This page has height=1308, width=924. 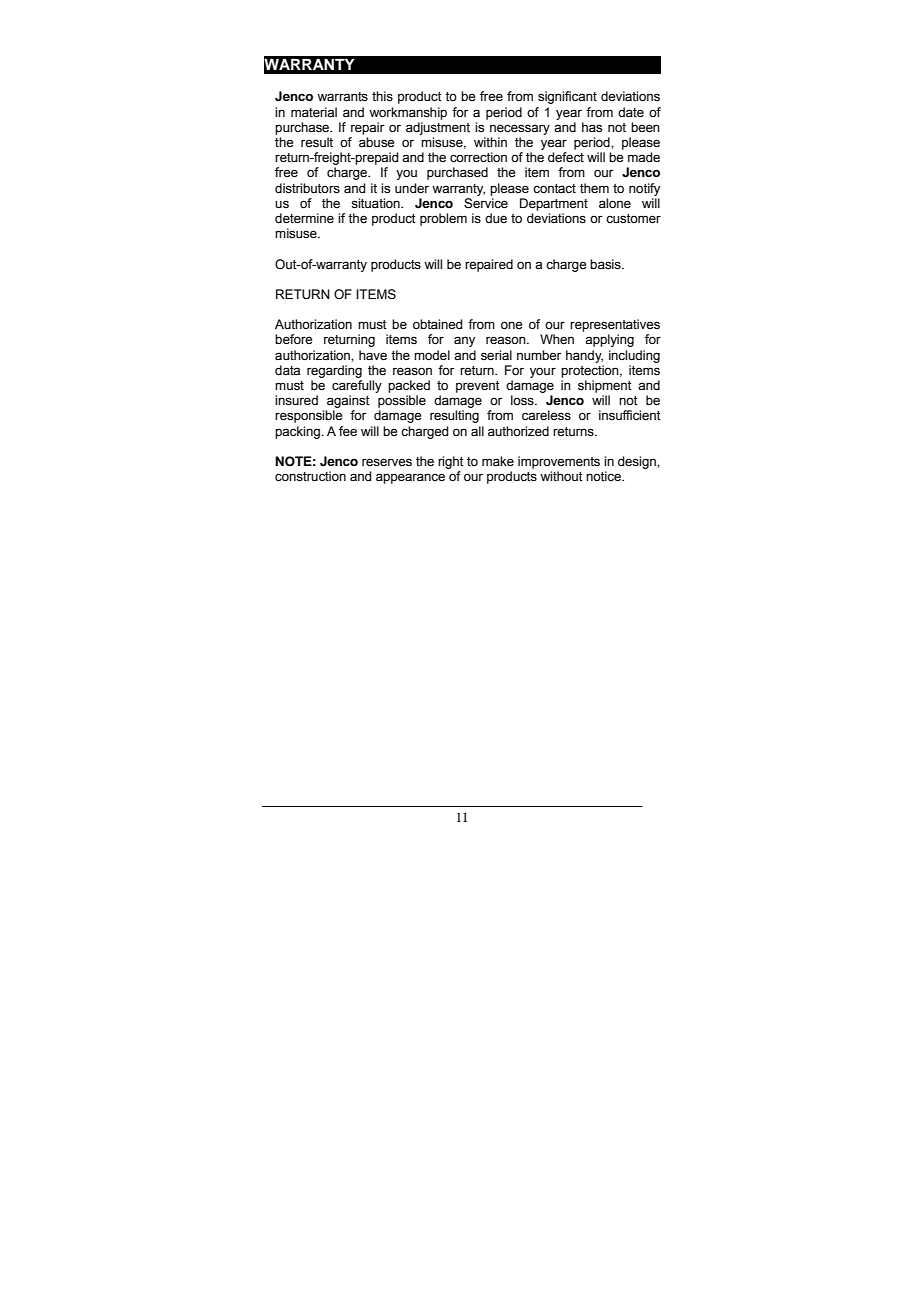 What do you see at coordinates (631, 112) in the page?
I see `date` at bounding box center [631, 112].
